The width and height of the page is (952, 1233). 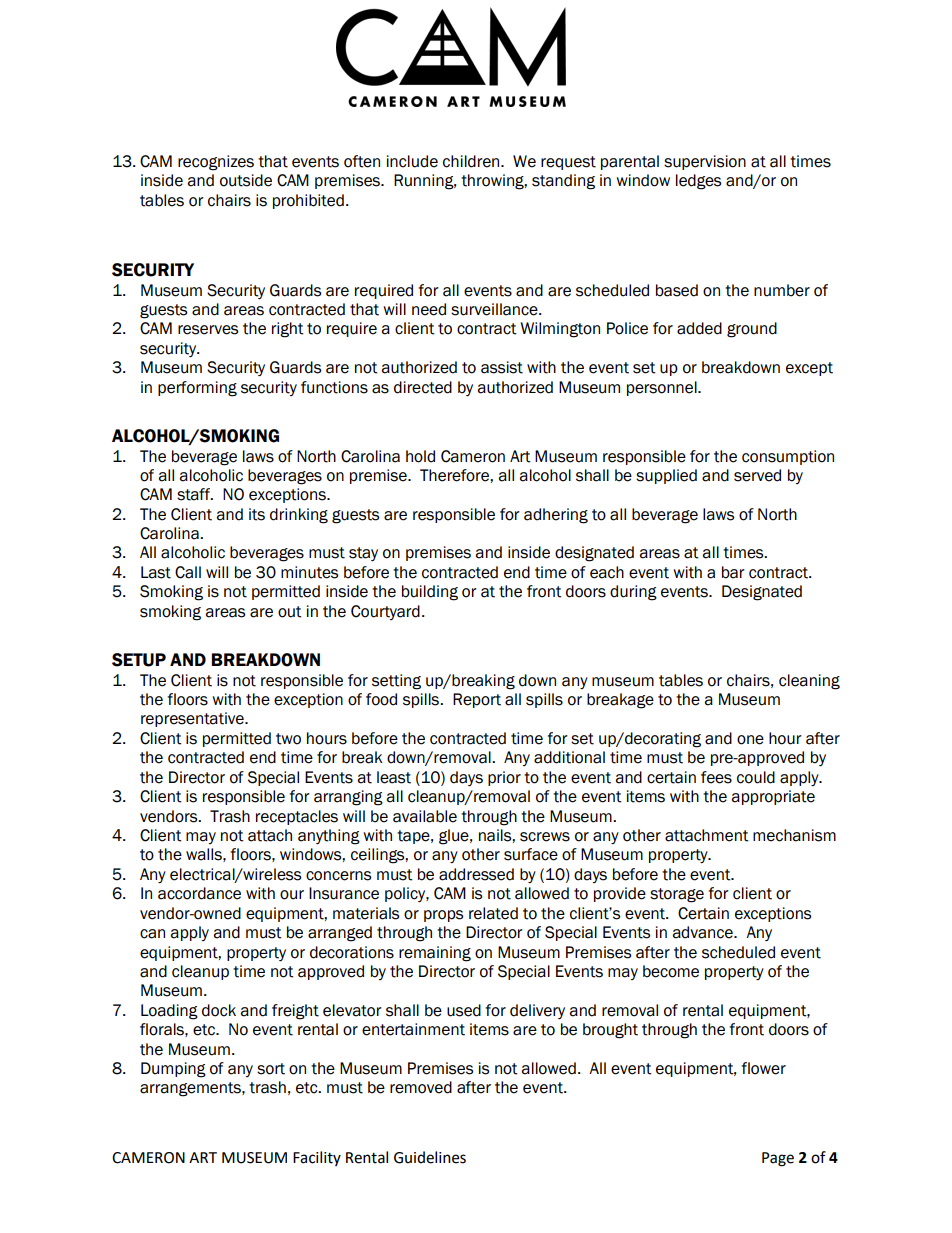 I want to click on served, so click(x=757, y=475).
